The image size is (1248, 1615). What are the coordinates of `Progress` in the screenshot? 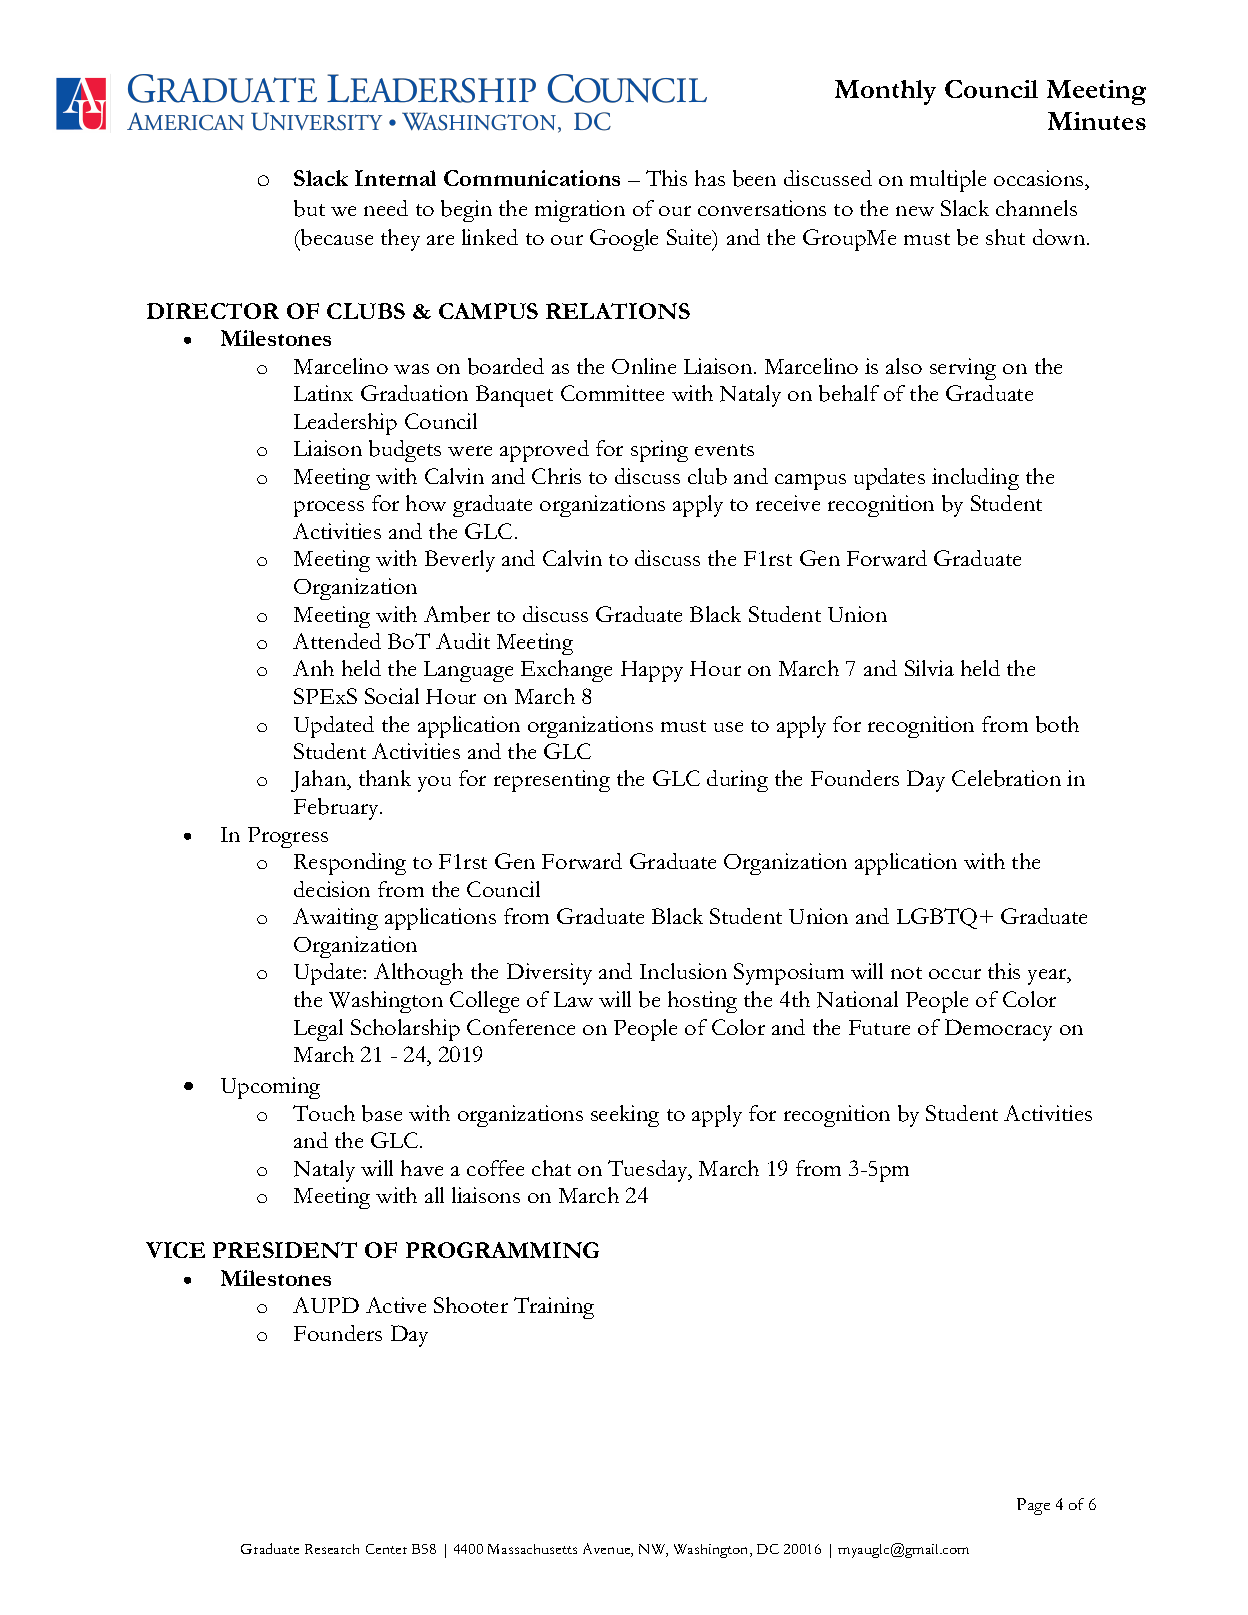 It's located at (288, 837).
